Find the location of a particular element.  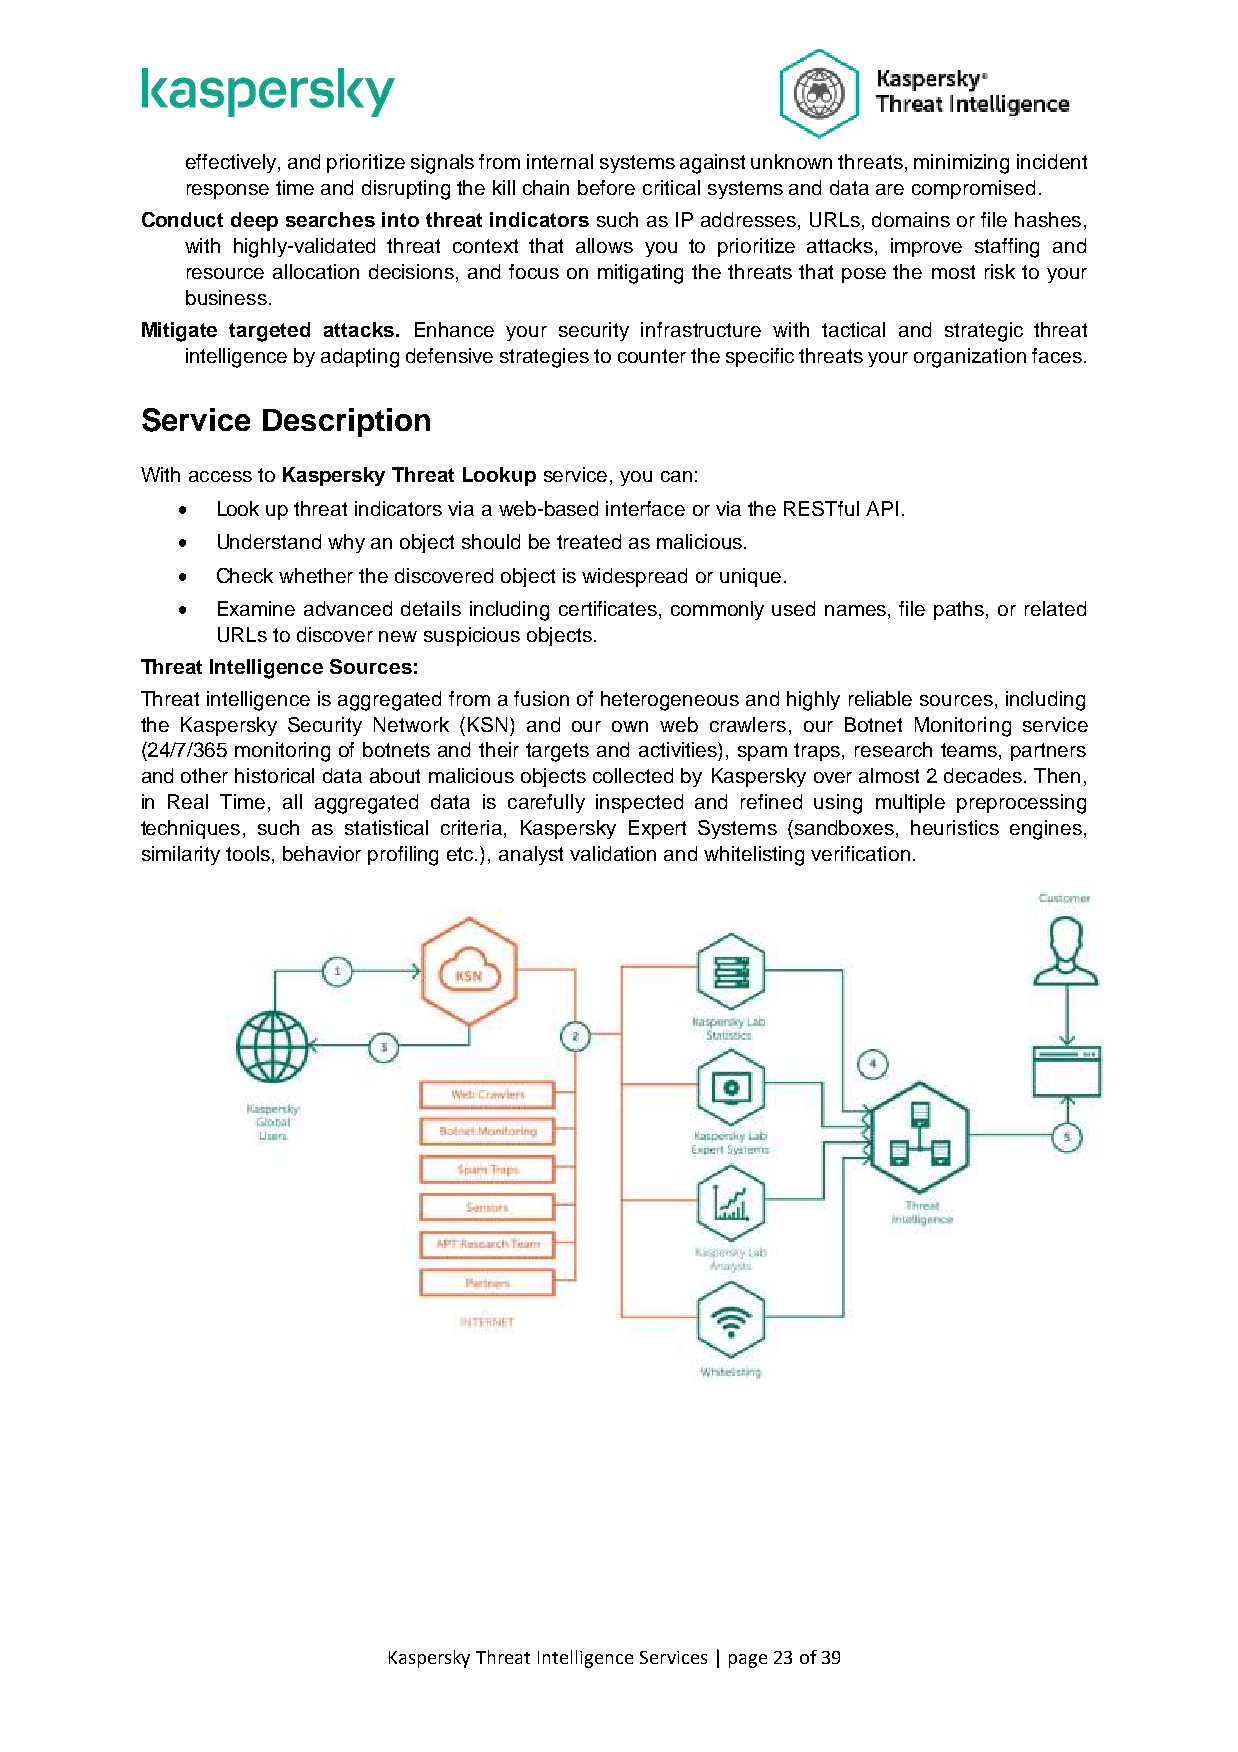

similarity is located at coordinates (181, 855).
